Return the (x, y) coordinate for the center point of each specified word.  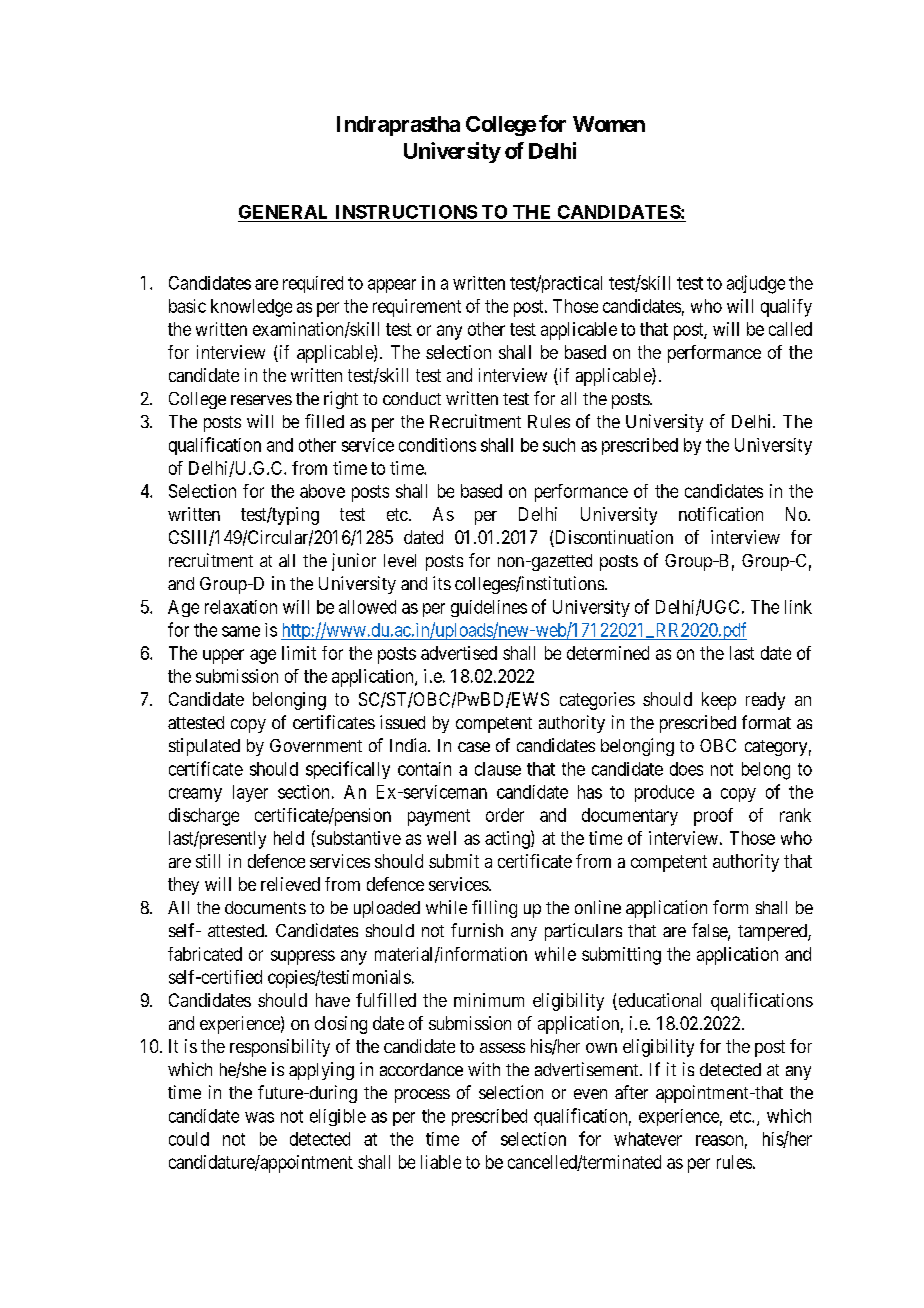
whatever (648, 1139)
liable (441, 1162)
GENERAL (283, 212)
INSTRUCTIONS (406, 212)
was (259, 1117)
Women (609, 124)
